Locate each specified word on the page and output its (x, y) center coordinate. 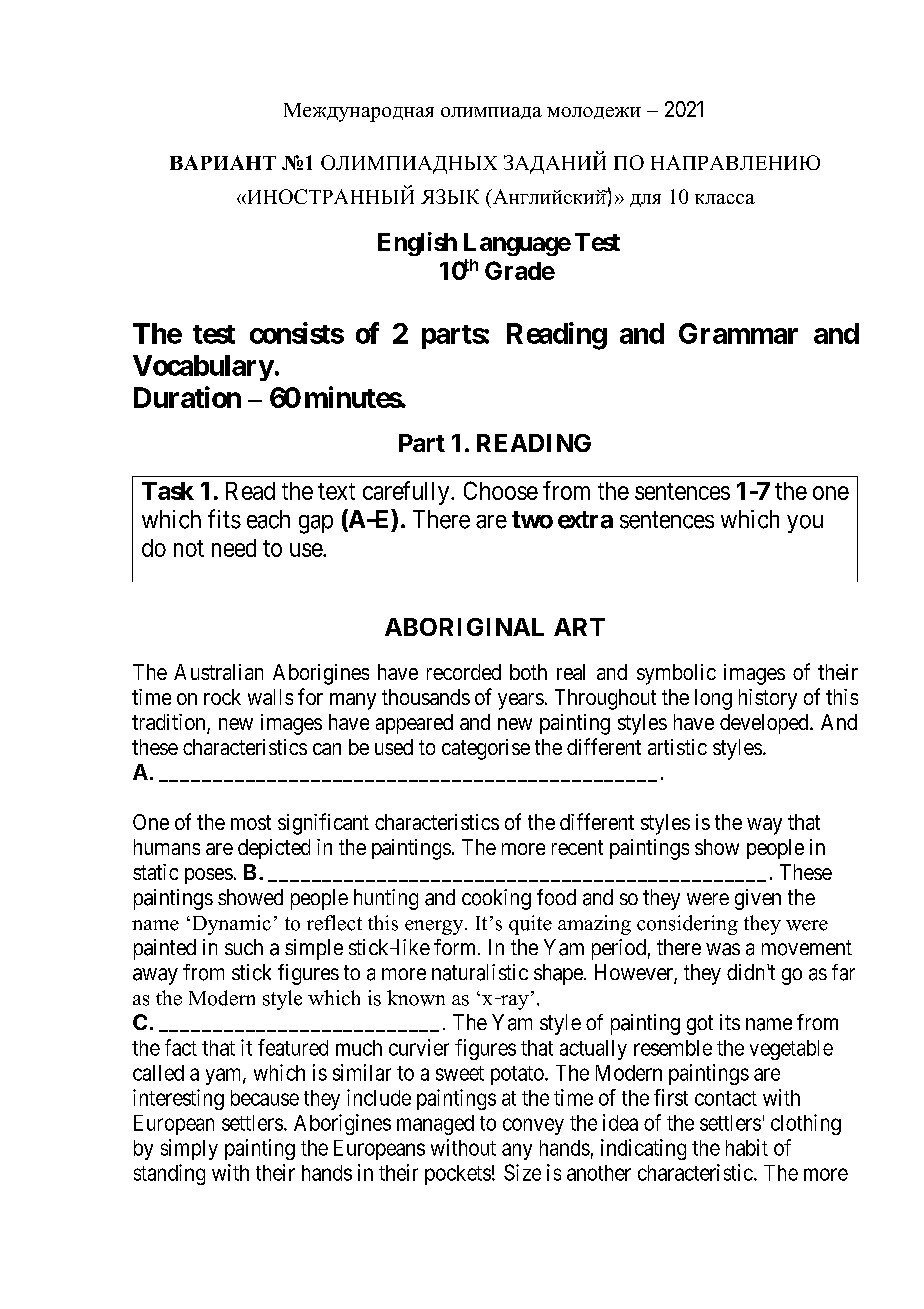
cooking (496, 899)
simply (189, 1149)
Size (522, 1172)
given (758, 899)
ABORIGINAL (464, 627)
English (417, 244)
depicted (274, 849)
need (234, 548)
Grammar (738, 333)
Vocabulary (203, 368)
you (805, 524)
